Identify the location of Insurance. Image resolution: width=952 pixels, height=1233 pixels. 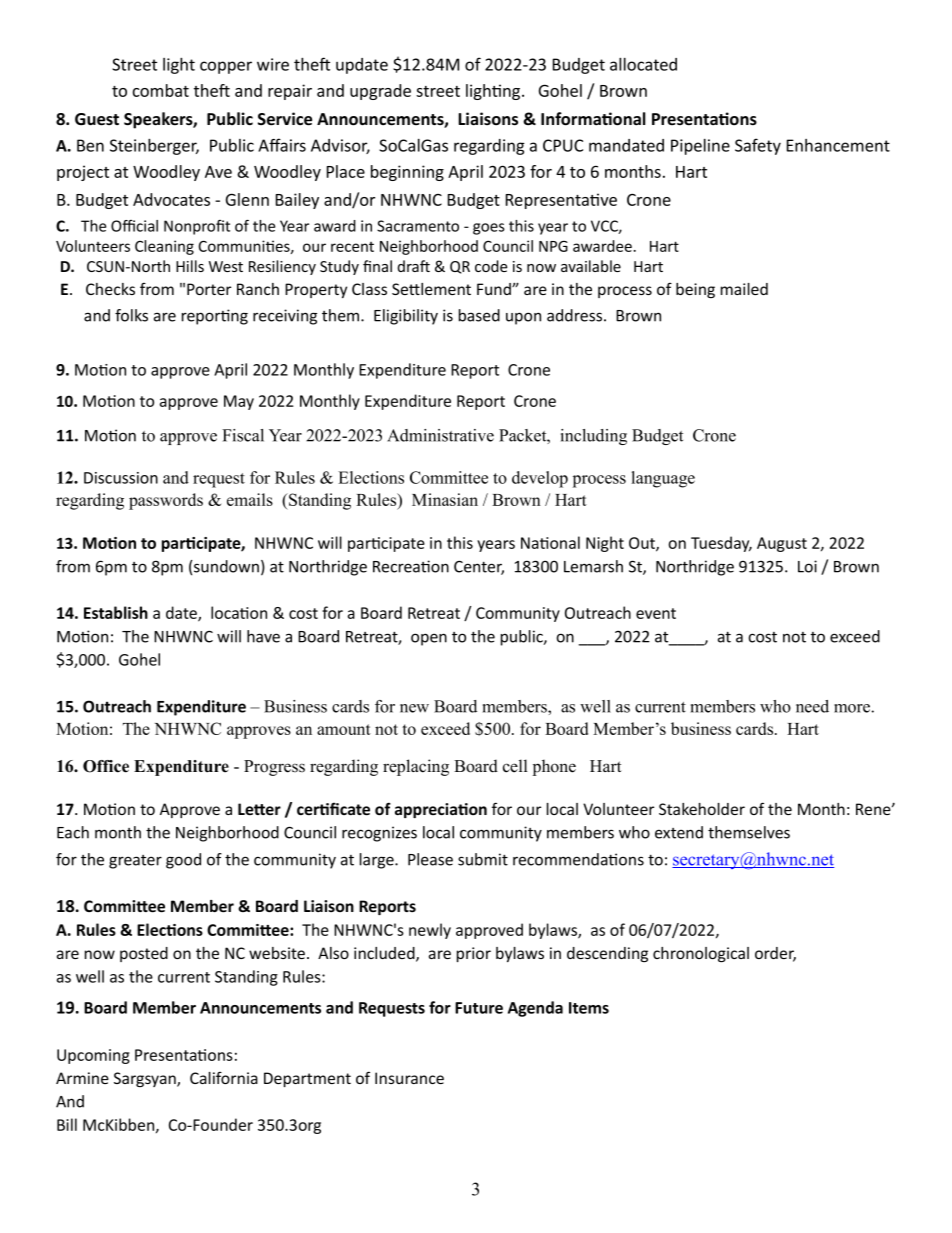
(409, 1078).
